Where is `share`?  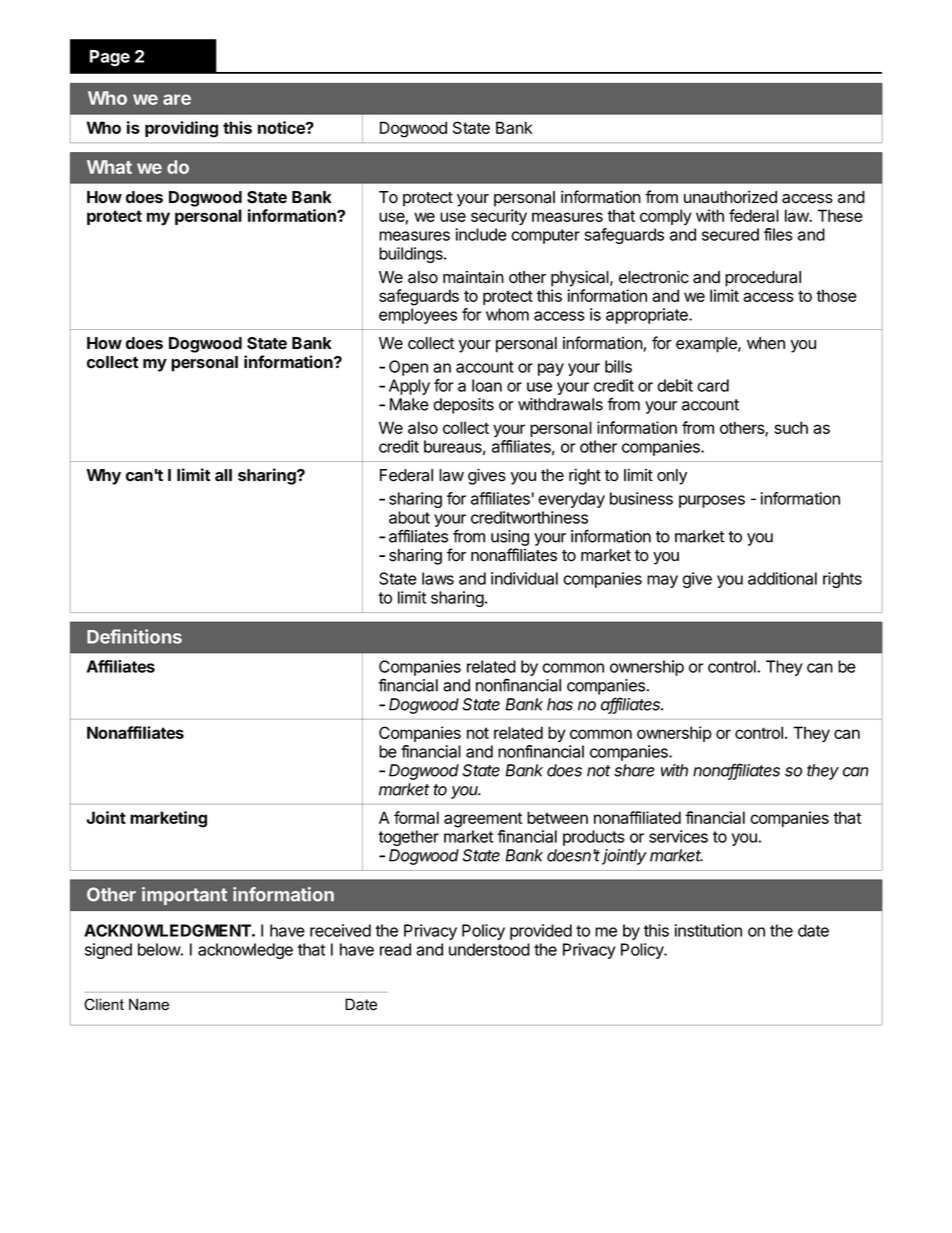
share is located at coordinates (634, 770).
